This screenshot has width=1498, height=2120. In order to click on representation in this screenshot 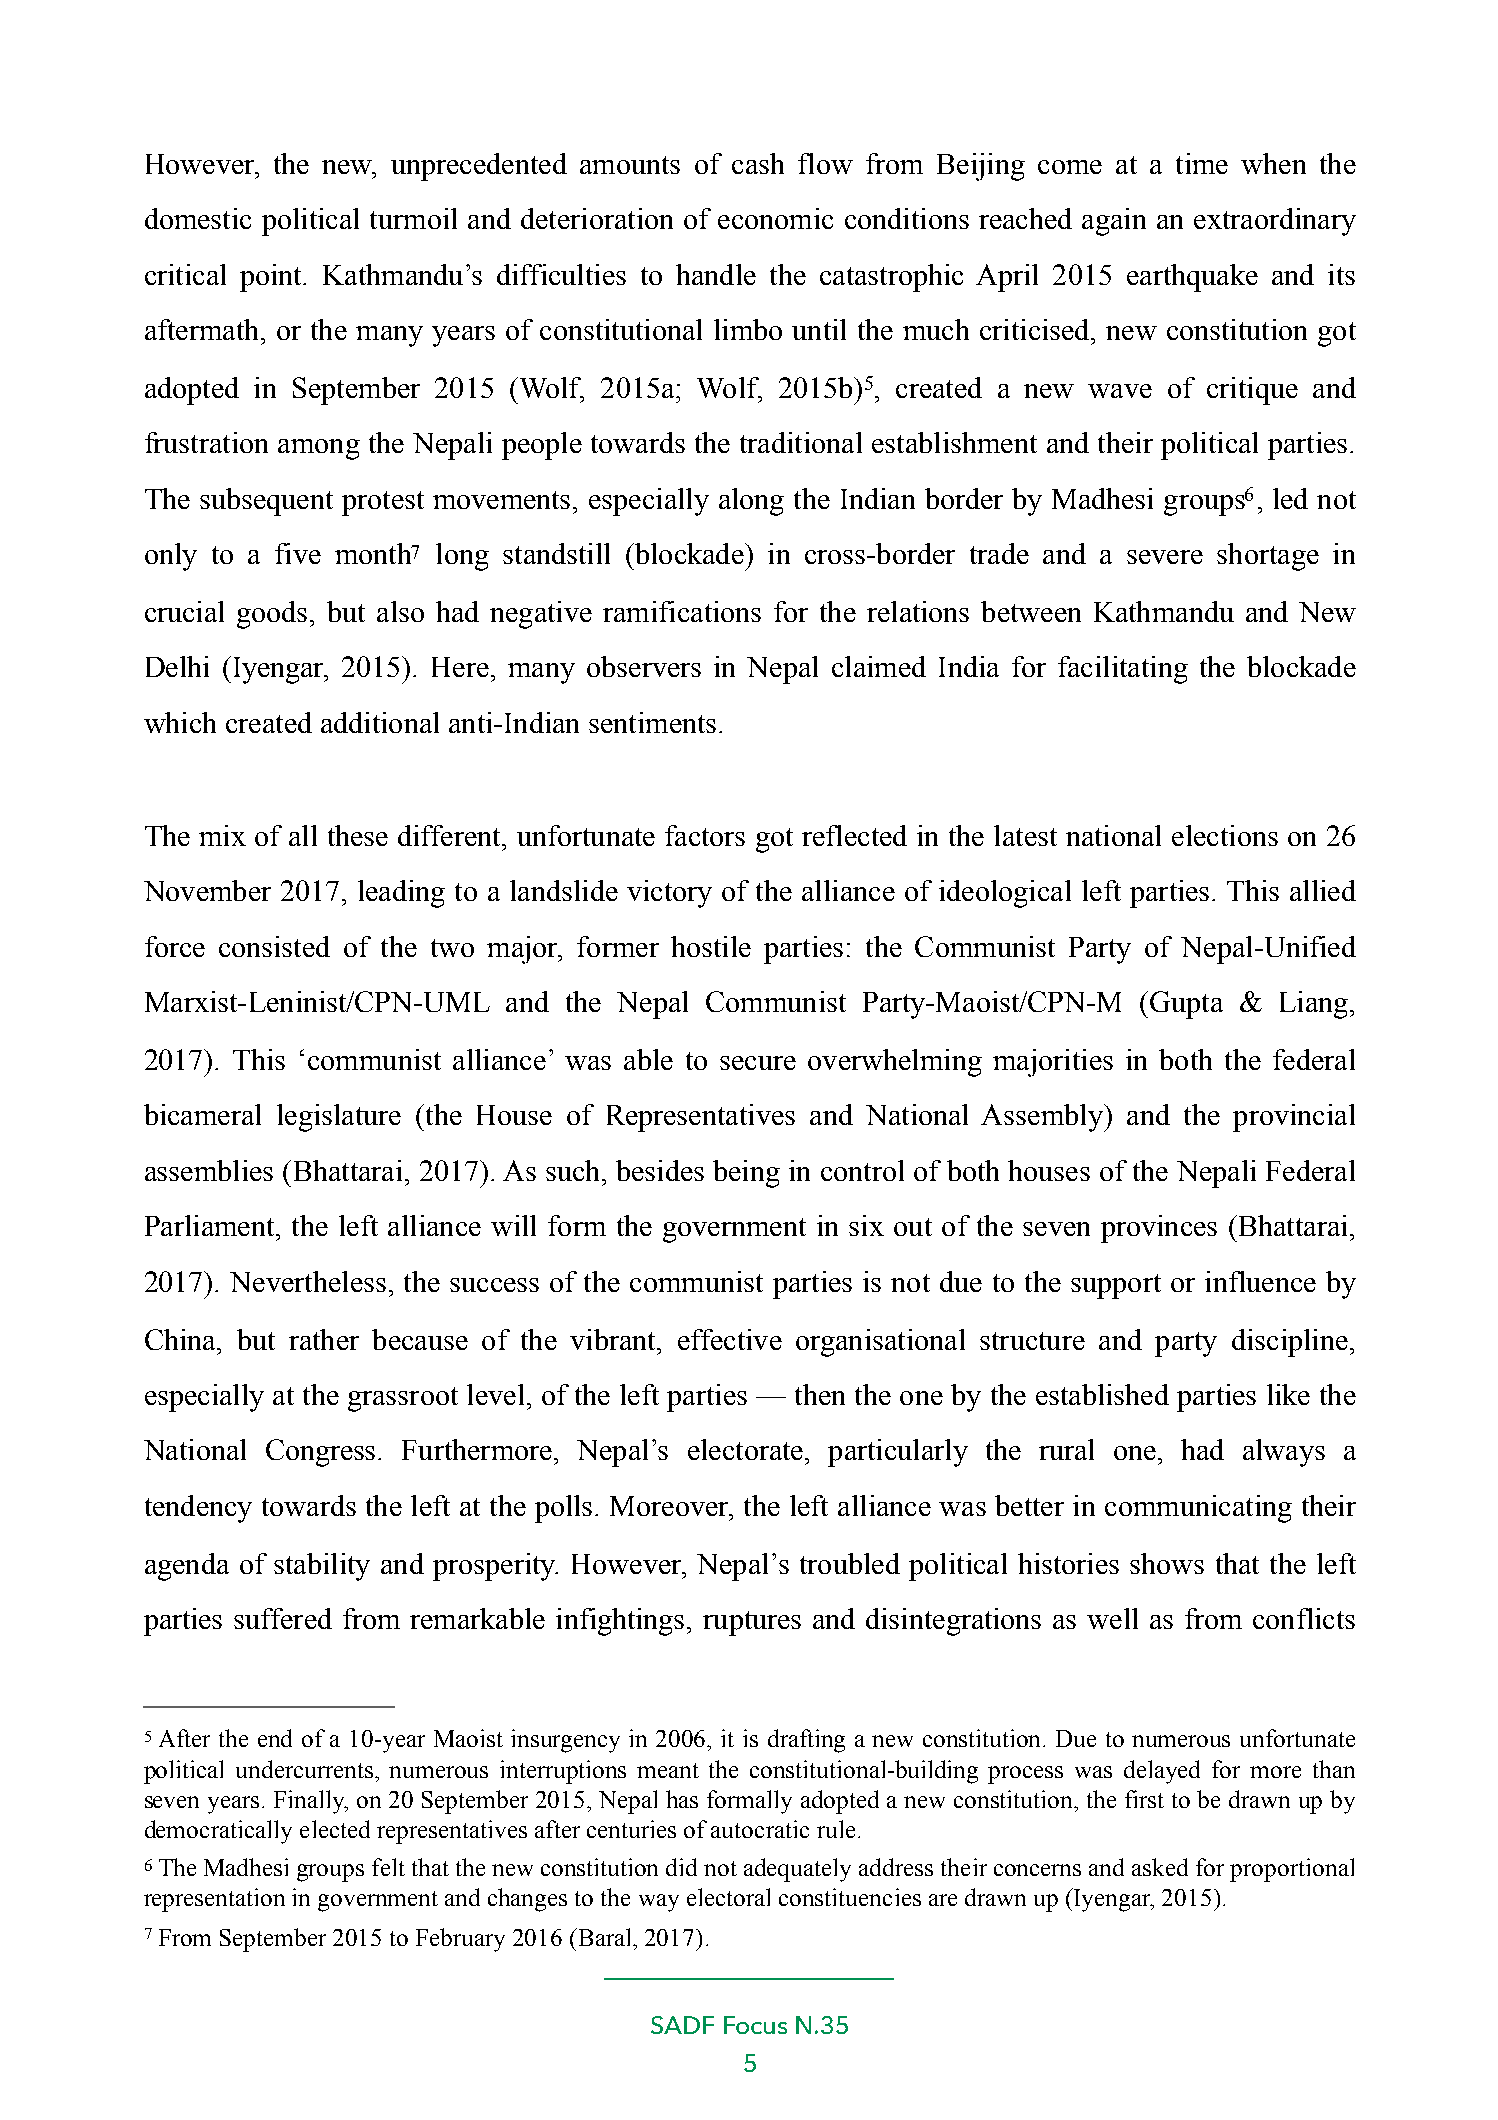, I will do `click(214, 1900)`.
